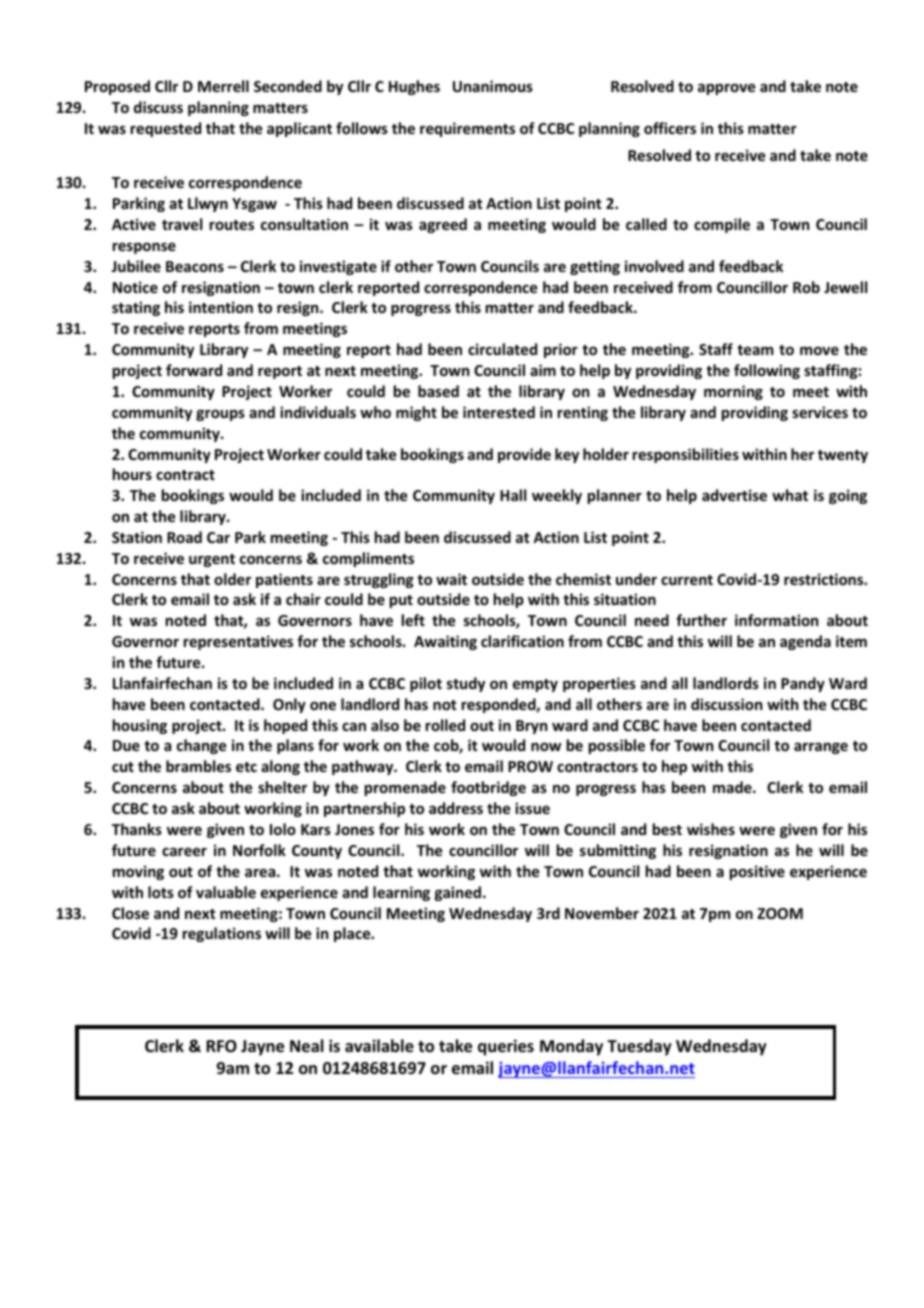  What do you see at coordinates (755, 350) in the image?
I see `team` at bounding box center [755, 350].
